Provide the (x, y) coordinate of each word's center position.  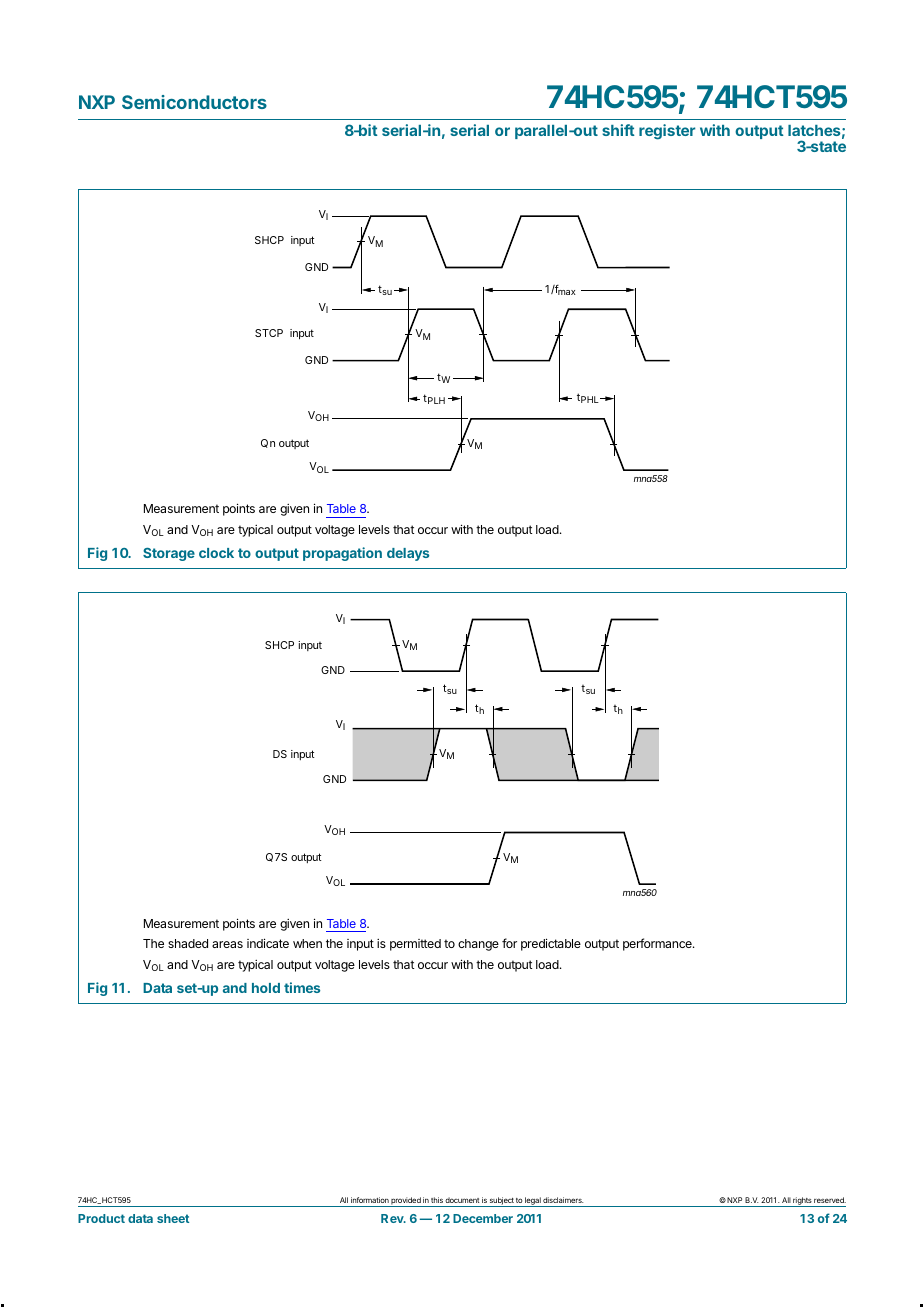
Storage (169, 554)
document (462, 1200)
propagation (342, 554)
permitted (415, 945)
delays (408, 554)
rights (802, 1202)
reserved (830, 1200)
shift (618, 130)
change (478, 945)
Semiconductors (194, 102)
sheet (173, 1218)
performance (658, 944)
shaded (188, 943)
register (667, 132)
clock (216, 553)
